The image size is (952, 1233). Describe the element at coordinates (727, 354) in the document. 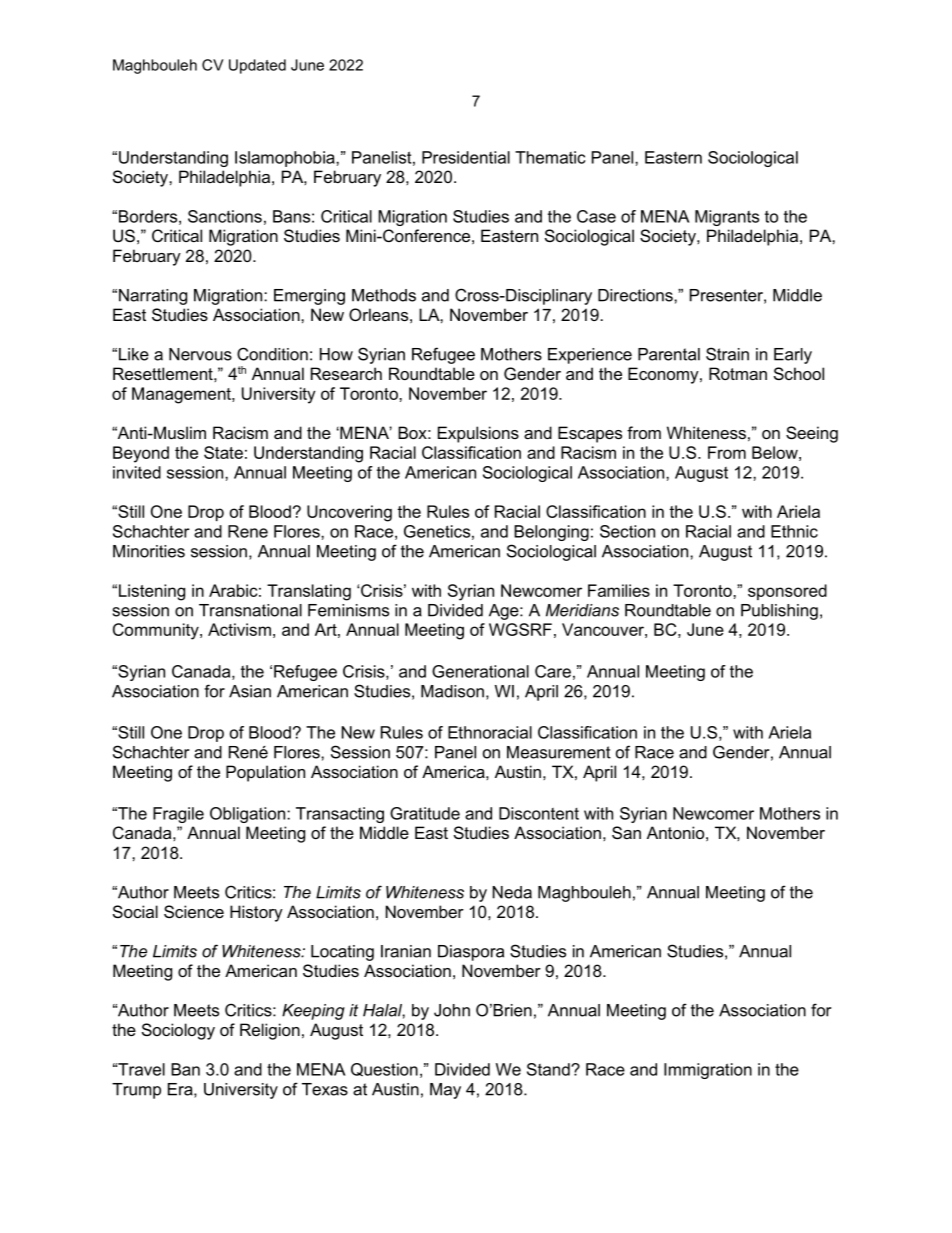

I see `Strain` at that location.
